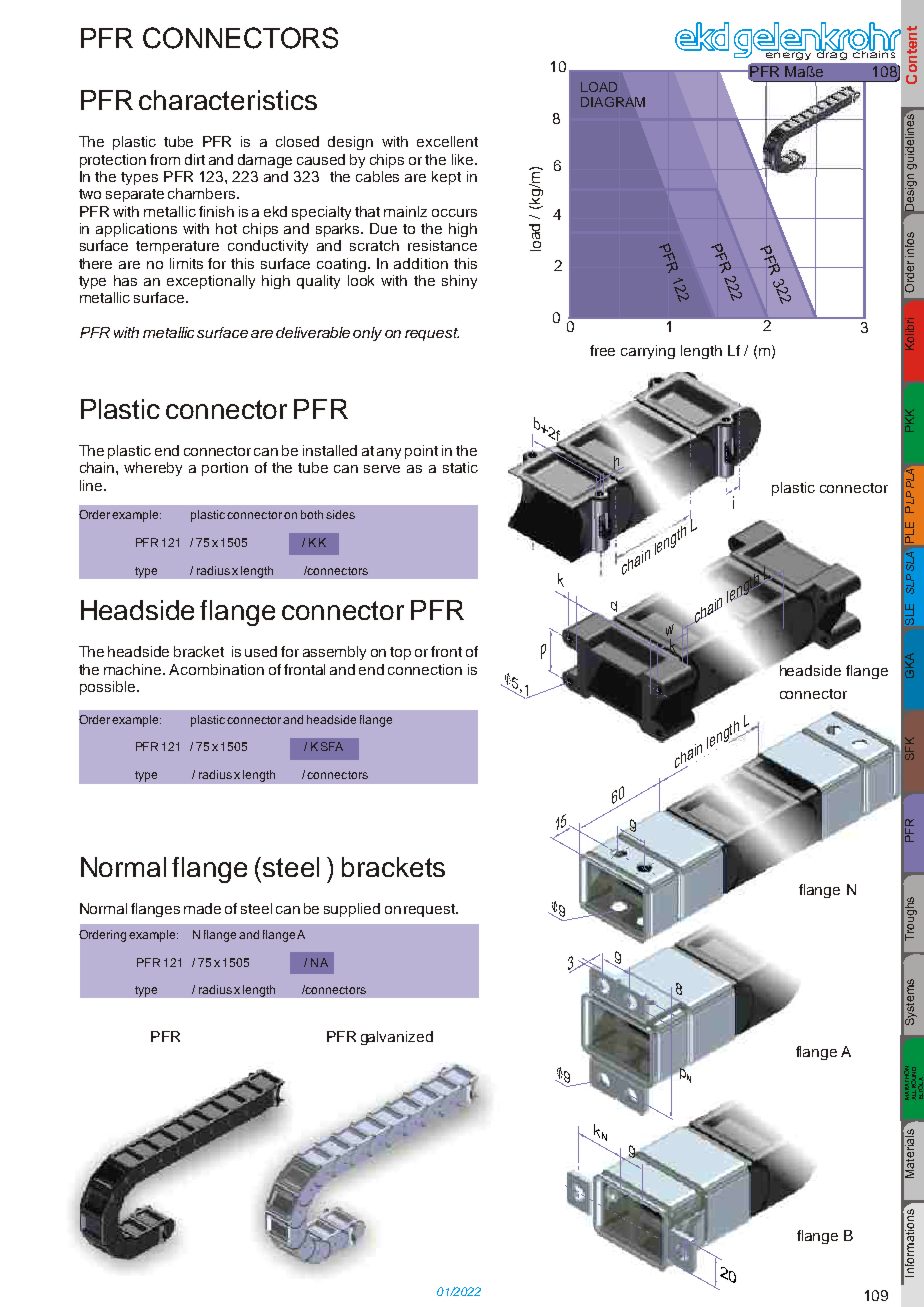 This page has width=924, height=1307. What do you see at coordinates (202, 908) in the page?
I see `made` at bounding box center [202, 908].
